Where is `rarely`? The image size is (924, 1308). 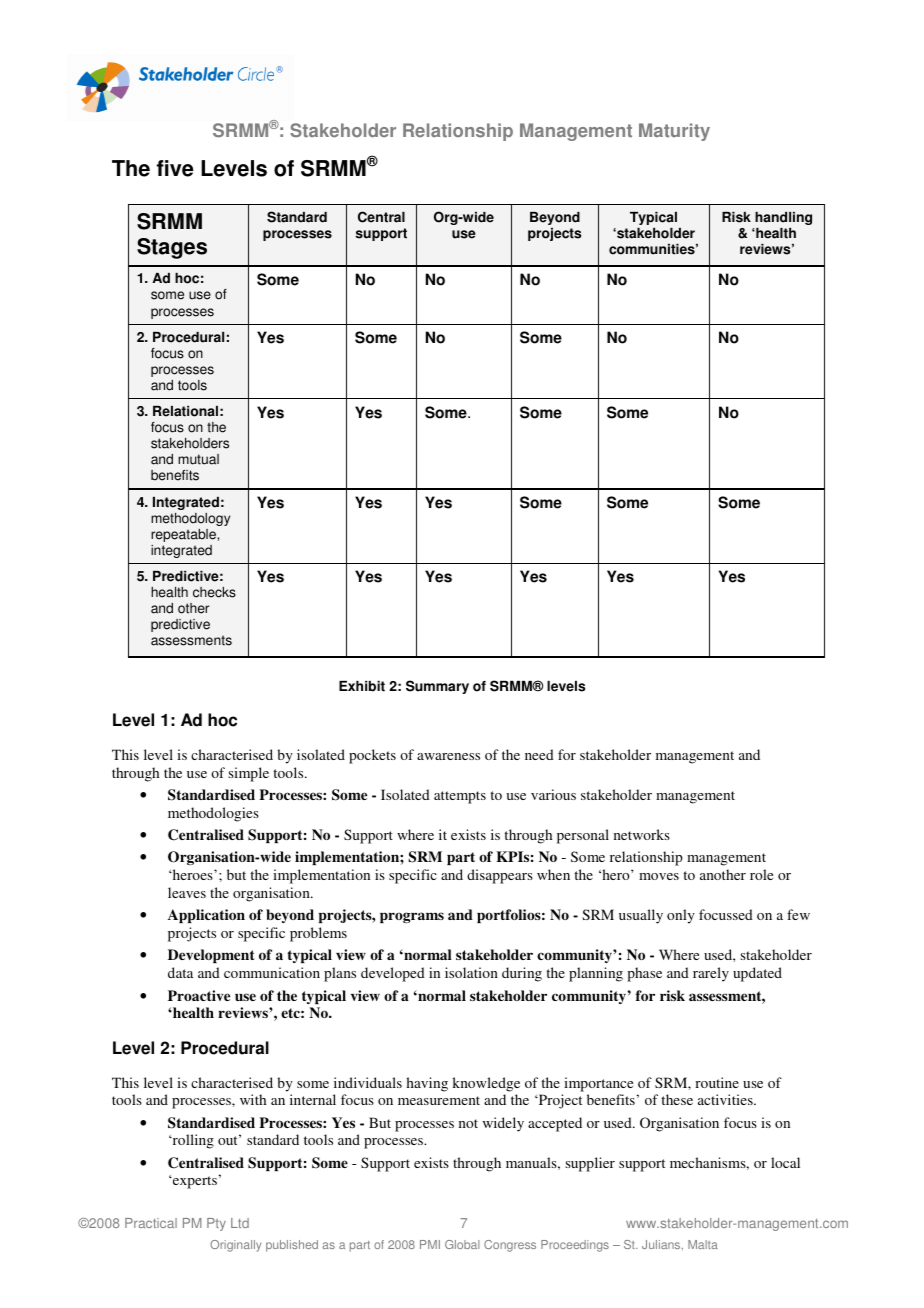
rarely is located at coordinates (711, 974).
